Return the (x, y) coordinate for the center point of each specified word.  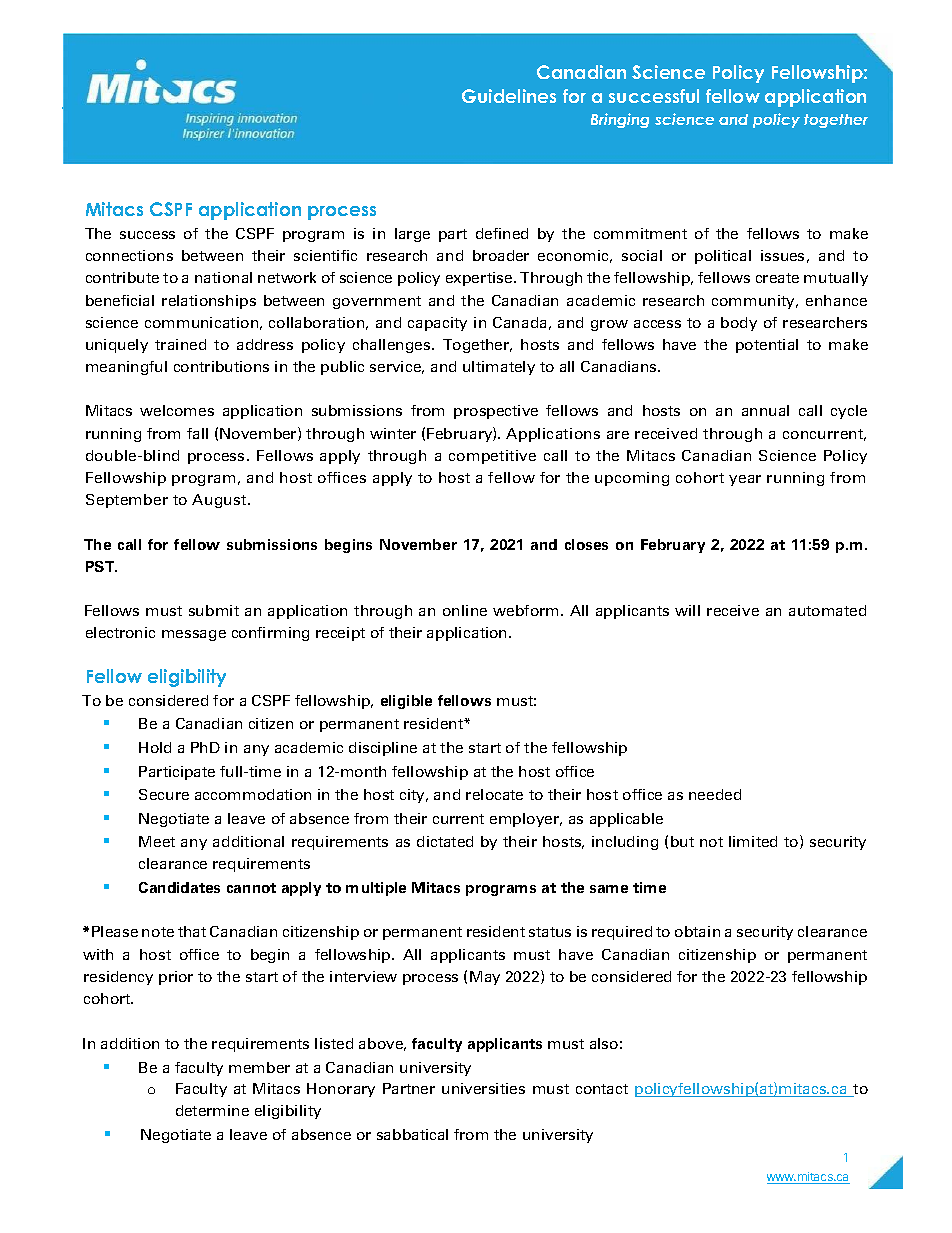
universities (483, 1088)
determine (212, 1110)
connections (129, 255)
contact (602, 1089)
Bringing (620, 120)
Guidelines (509, 96)
